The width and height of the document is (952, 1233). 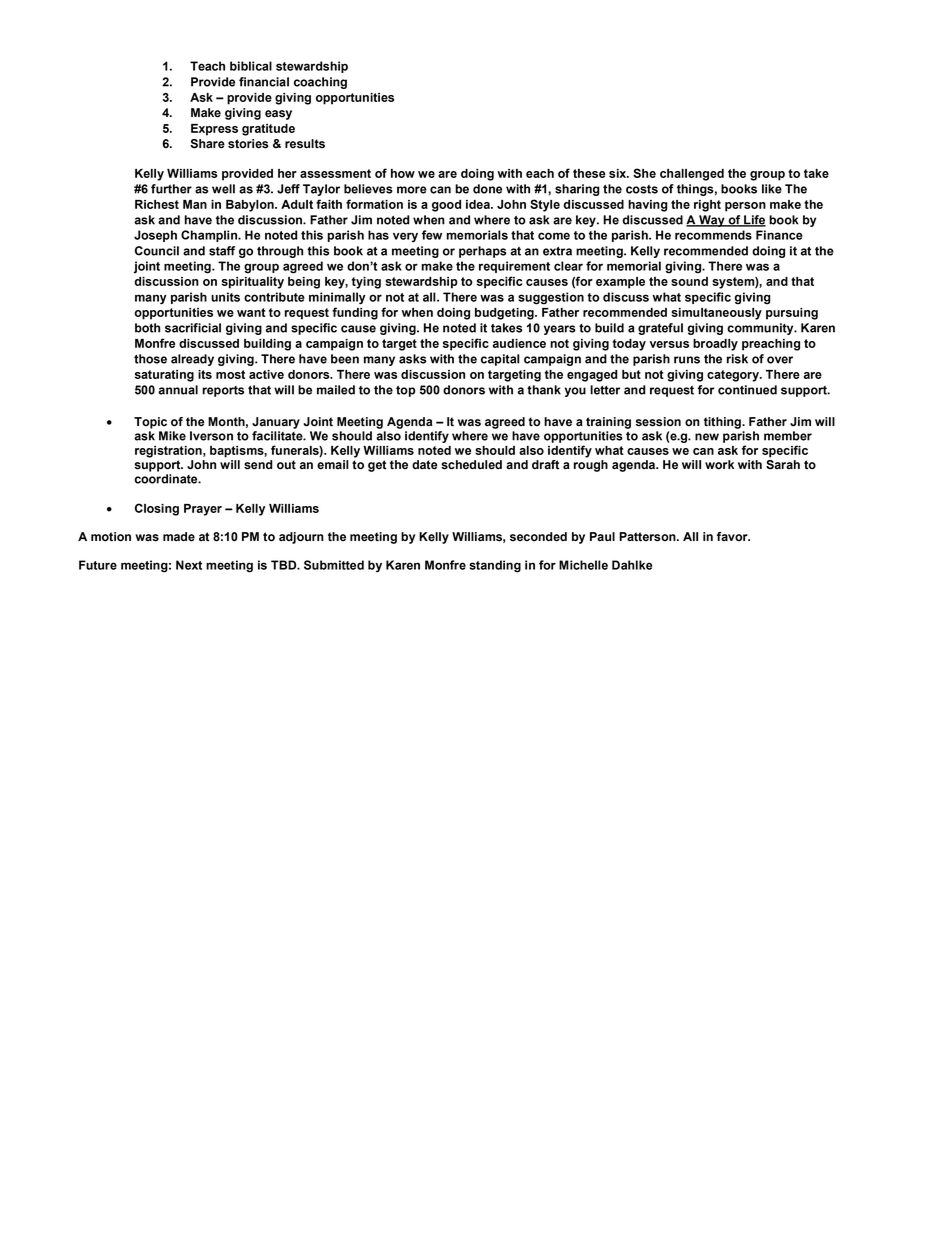 I want to click on standing, so click(x=495, y=566).
